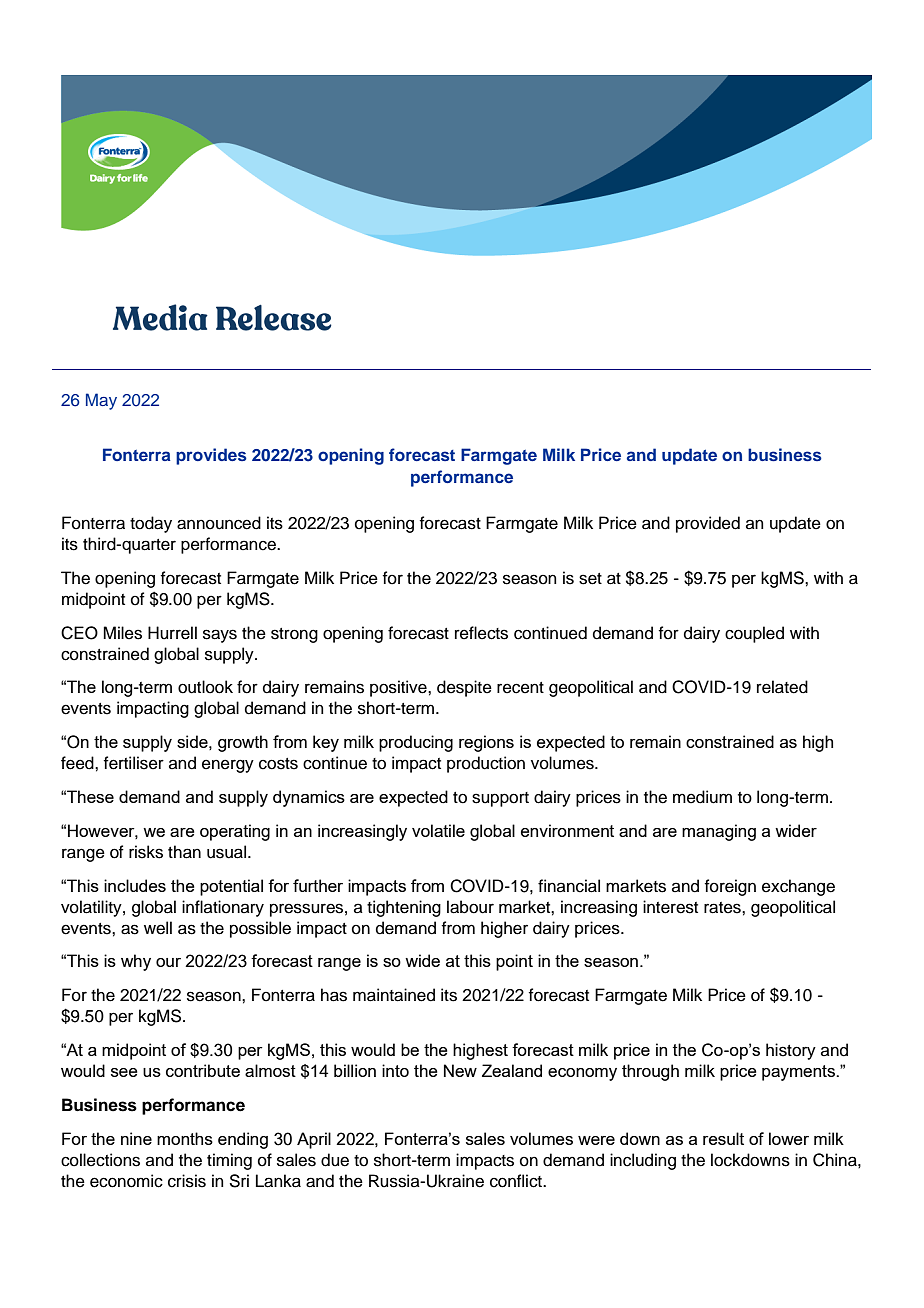 This screenshot has height=1308, width=924. What do you see at coordinates (146, 852) in the screenshot?
I see `risks` at bounding box center [146, 852].
